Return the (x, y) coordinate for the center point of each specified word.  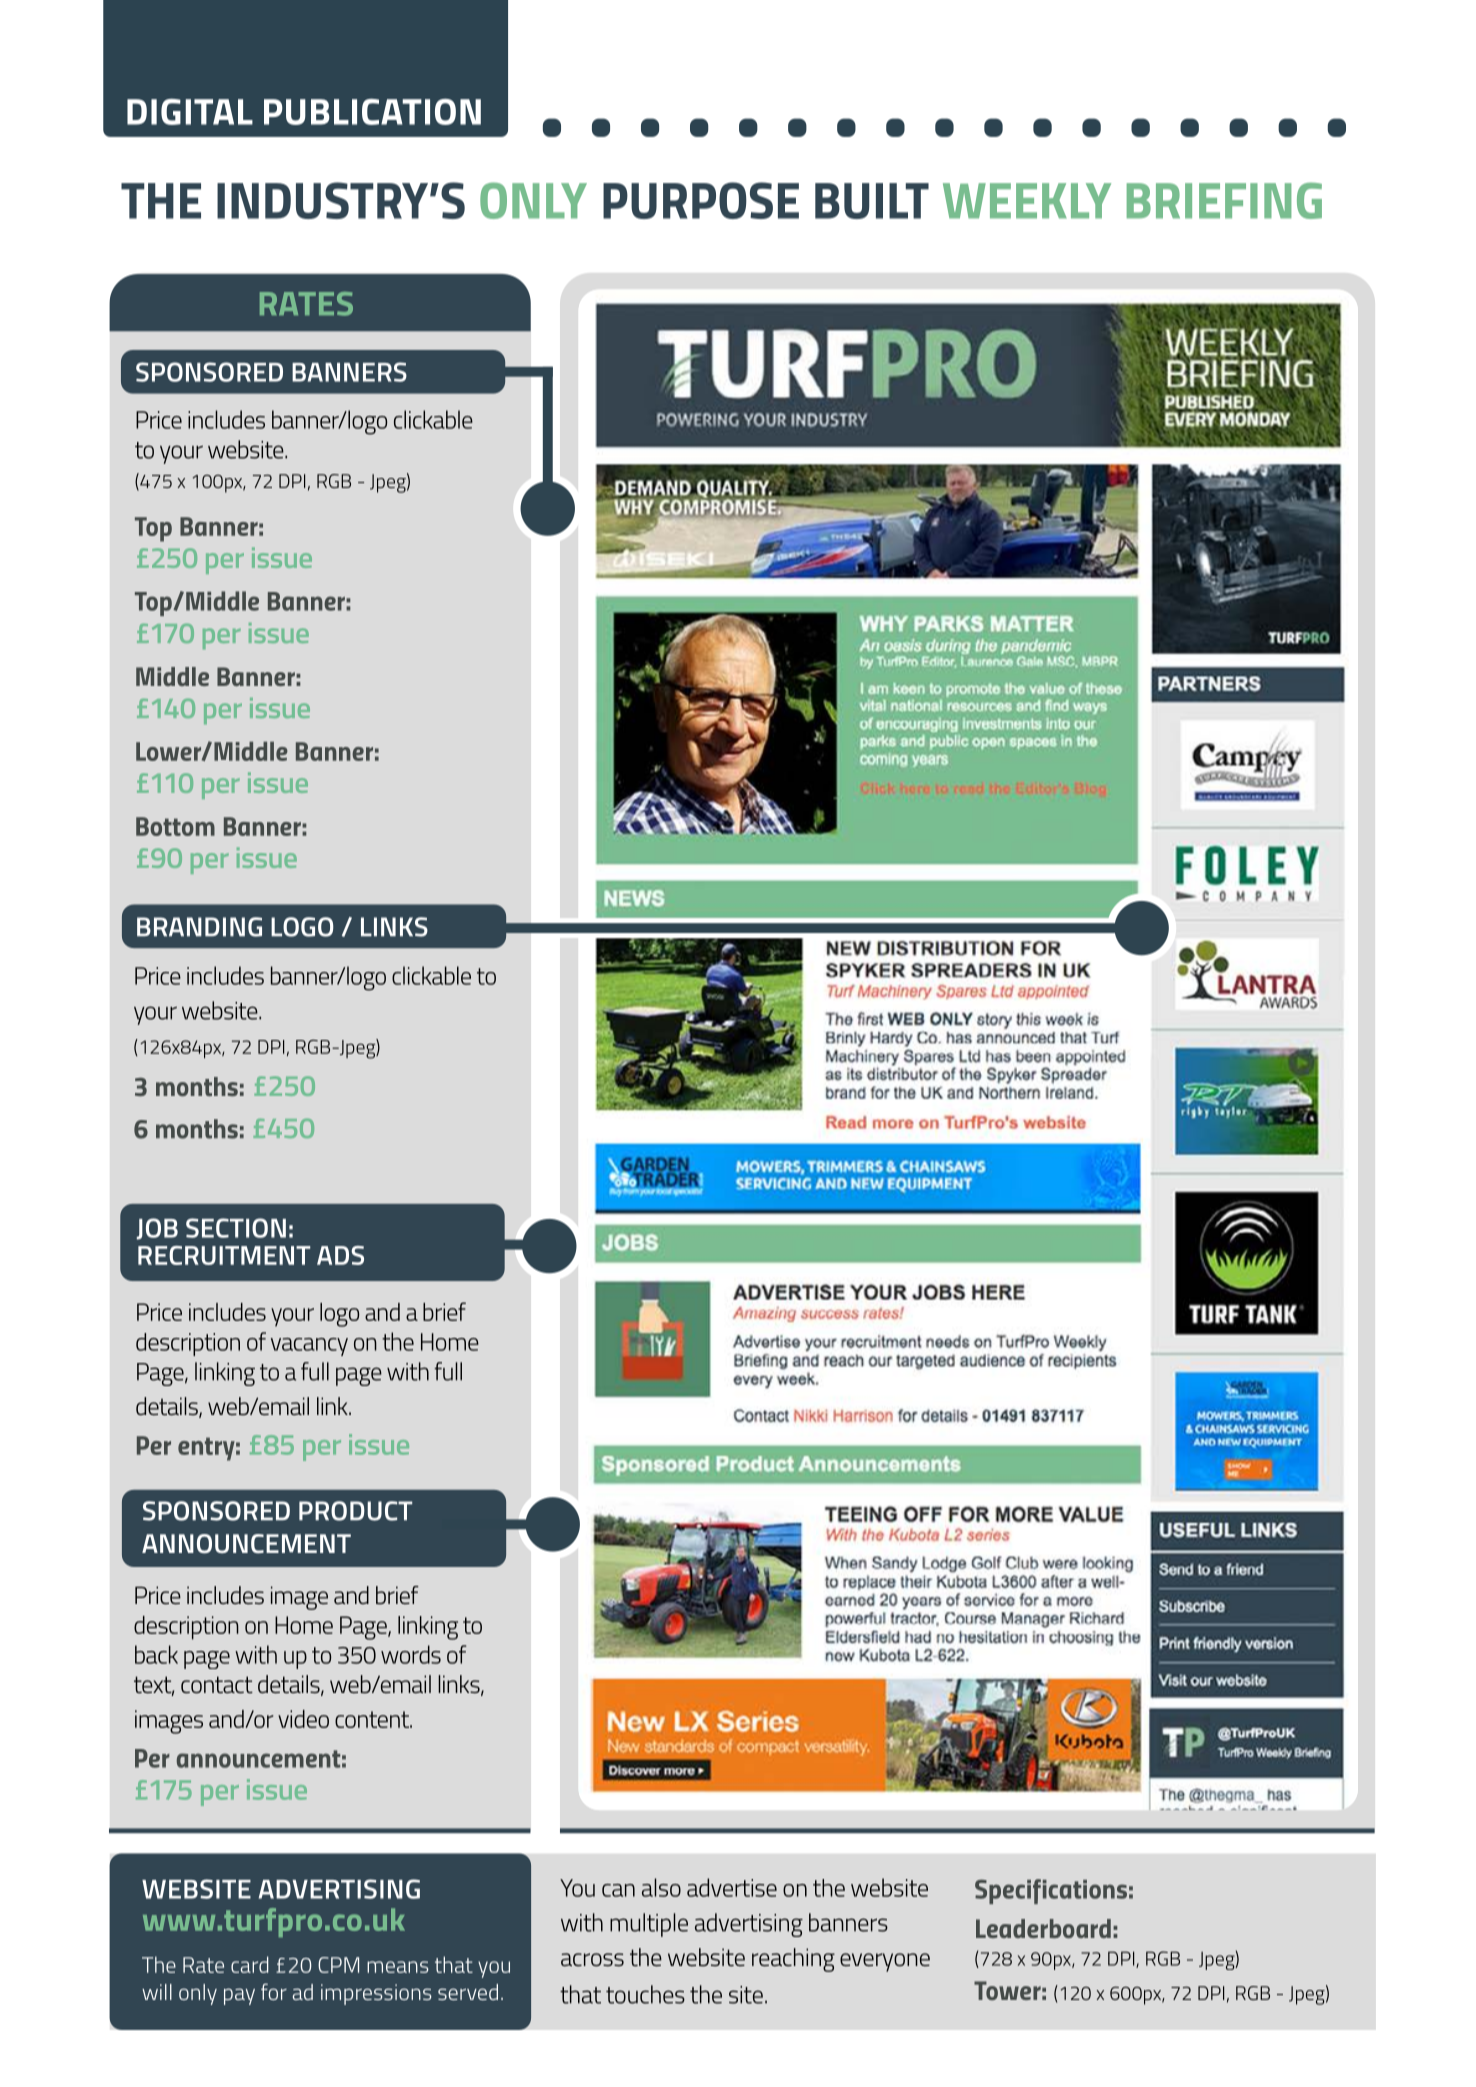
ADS (340, 1255)
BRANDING (199, 927)
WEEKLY (1027, 201)
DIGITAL (190, 112)
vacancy (309, 1347)
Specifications (1051, 1891)
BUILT (872, 201)
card (250, 1964)
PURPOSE (701, 200)
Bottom (175, 826)
